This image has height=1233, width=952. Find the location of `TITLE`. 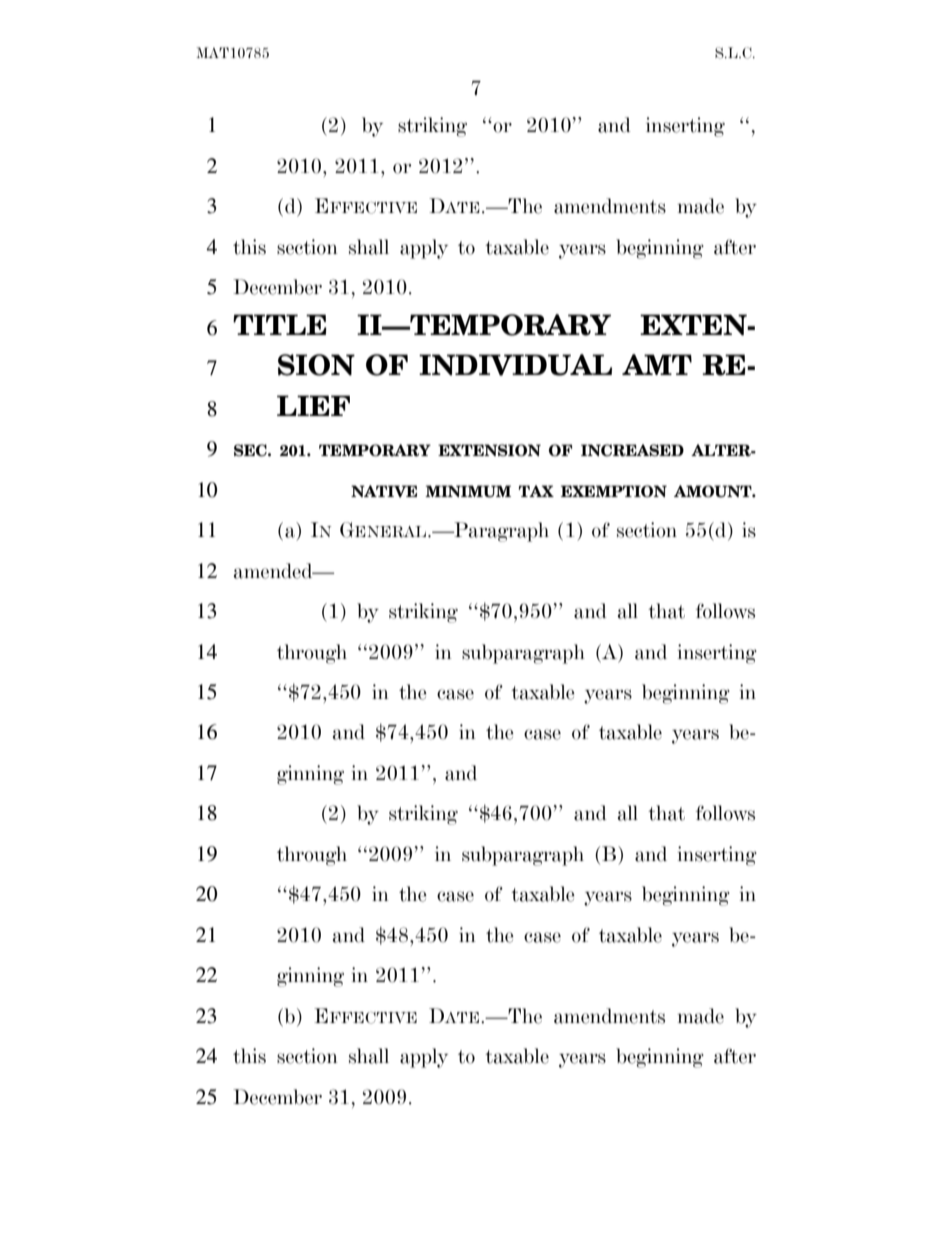

TITLE is located at coordinates (280, 324).
